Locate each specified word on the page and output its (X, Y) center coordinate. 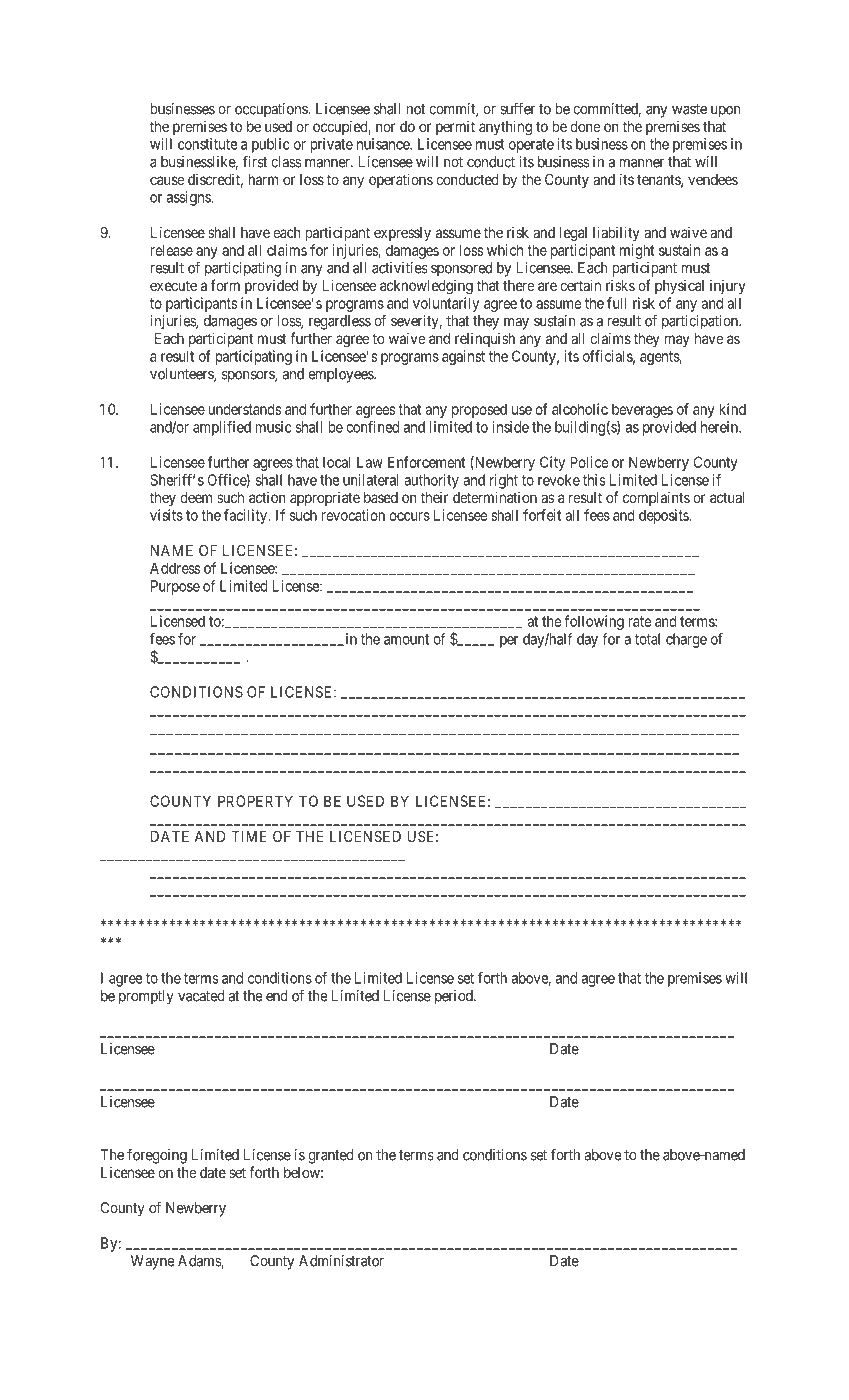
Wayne (152, 1262)
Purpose (175, 587)
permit (455, 127)
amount (406, 639)
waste (689, 109)
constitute (207, 144)
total (647, 639)
